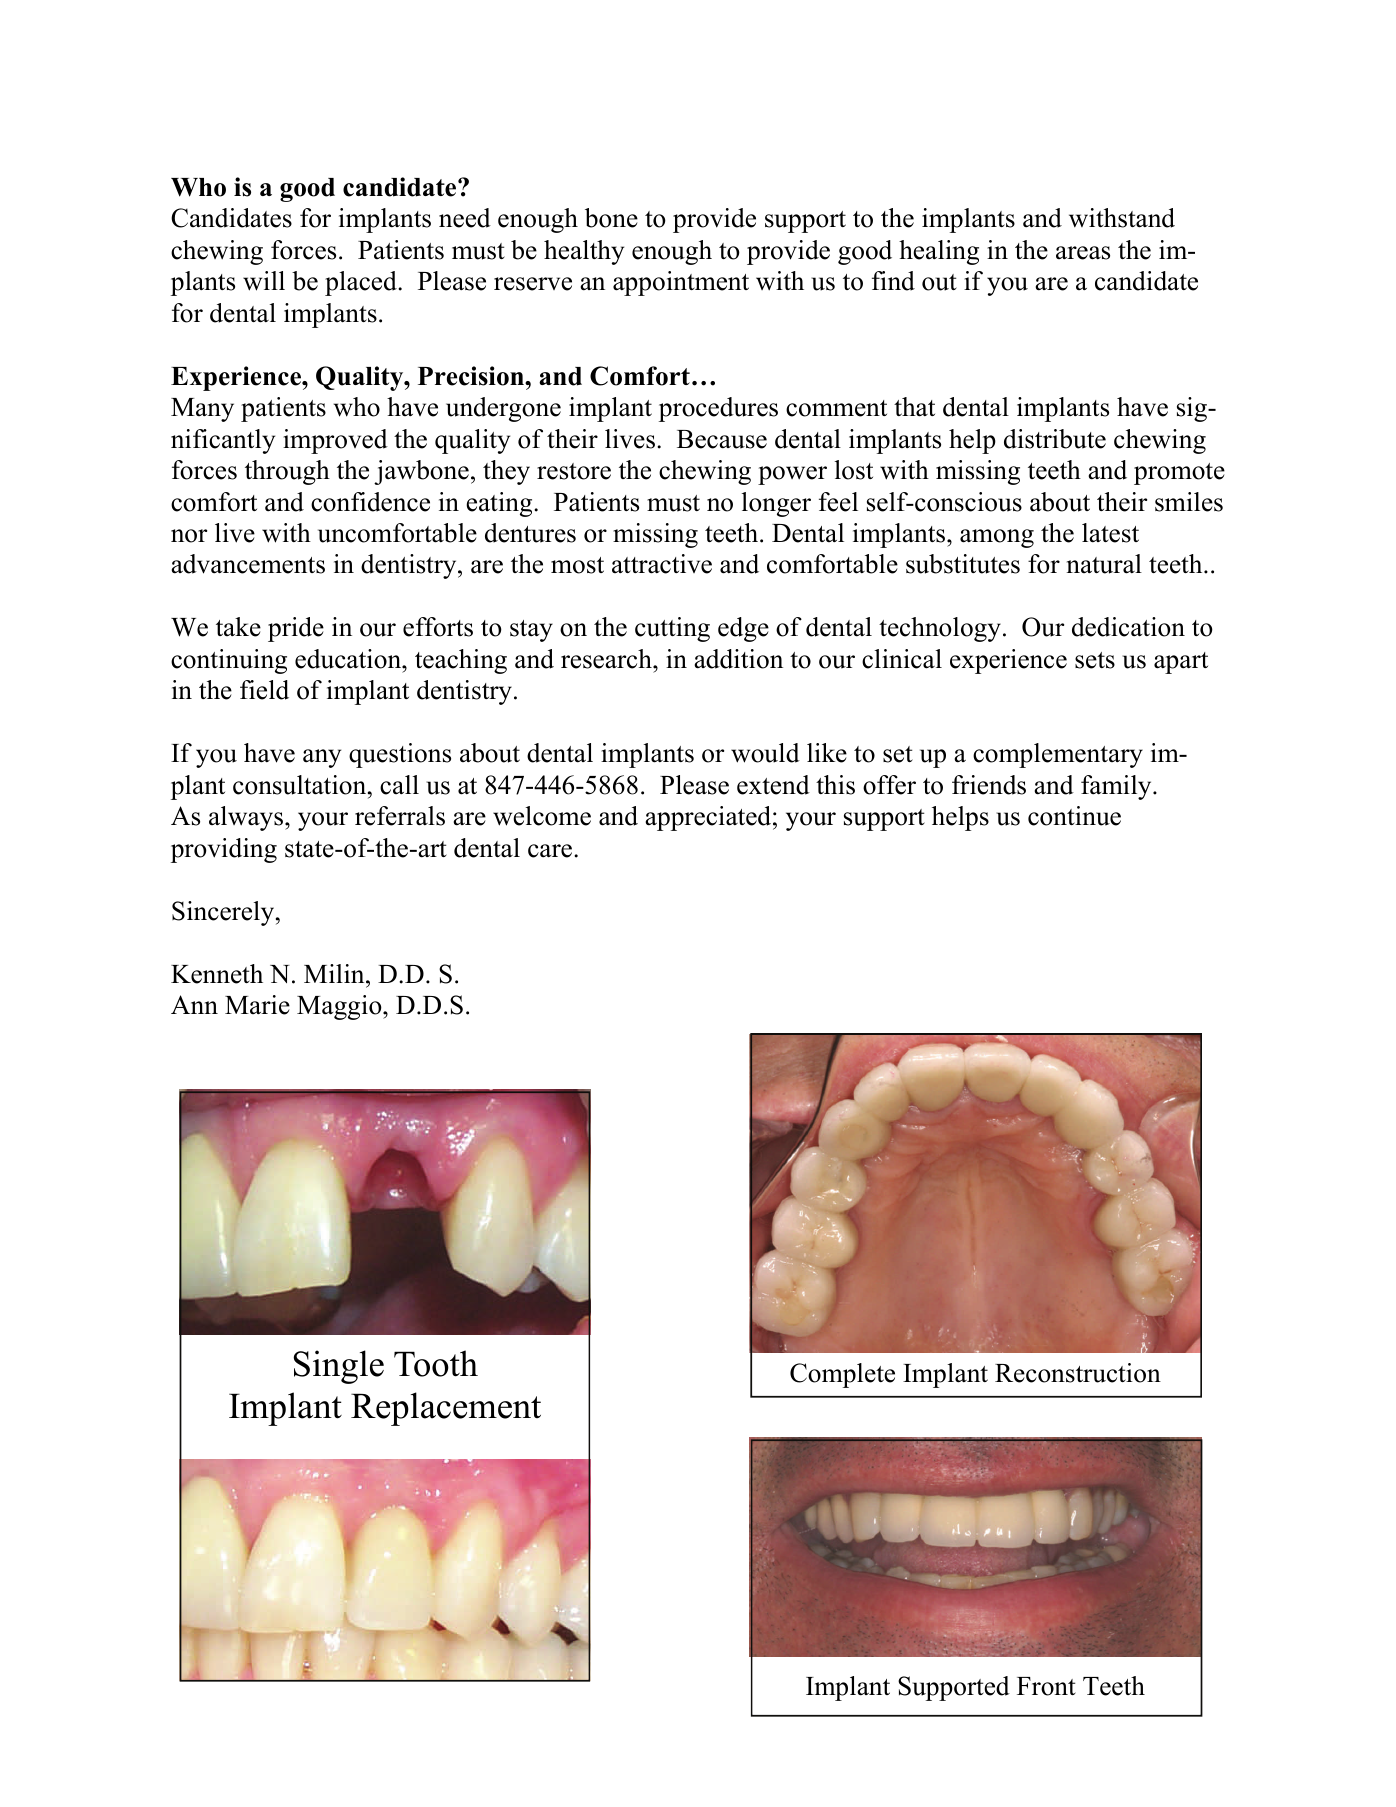 The height and width of the document is (1807, 1396). Describe the element at coordinates (362, 283) in the document. I see `placed` at that location.
